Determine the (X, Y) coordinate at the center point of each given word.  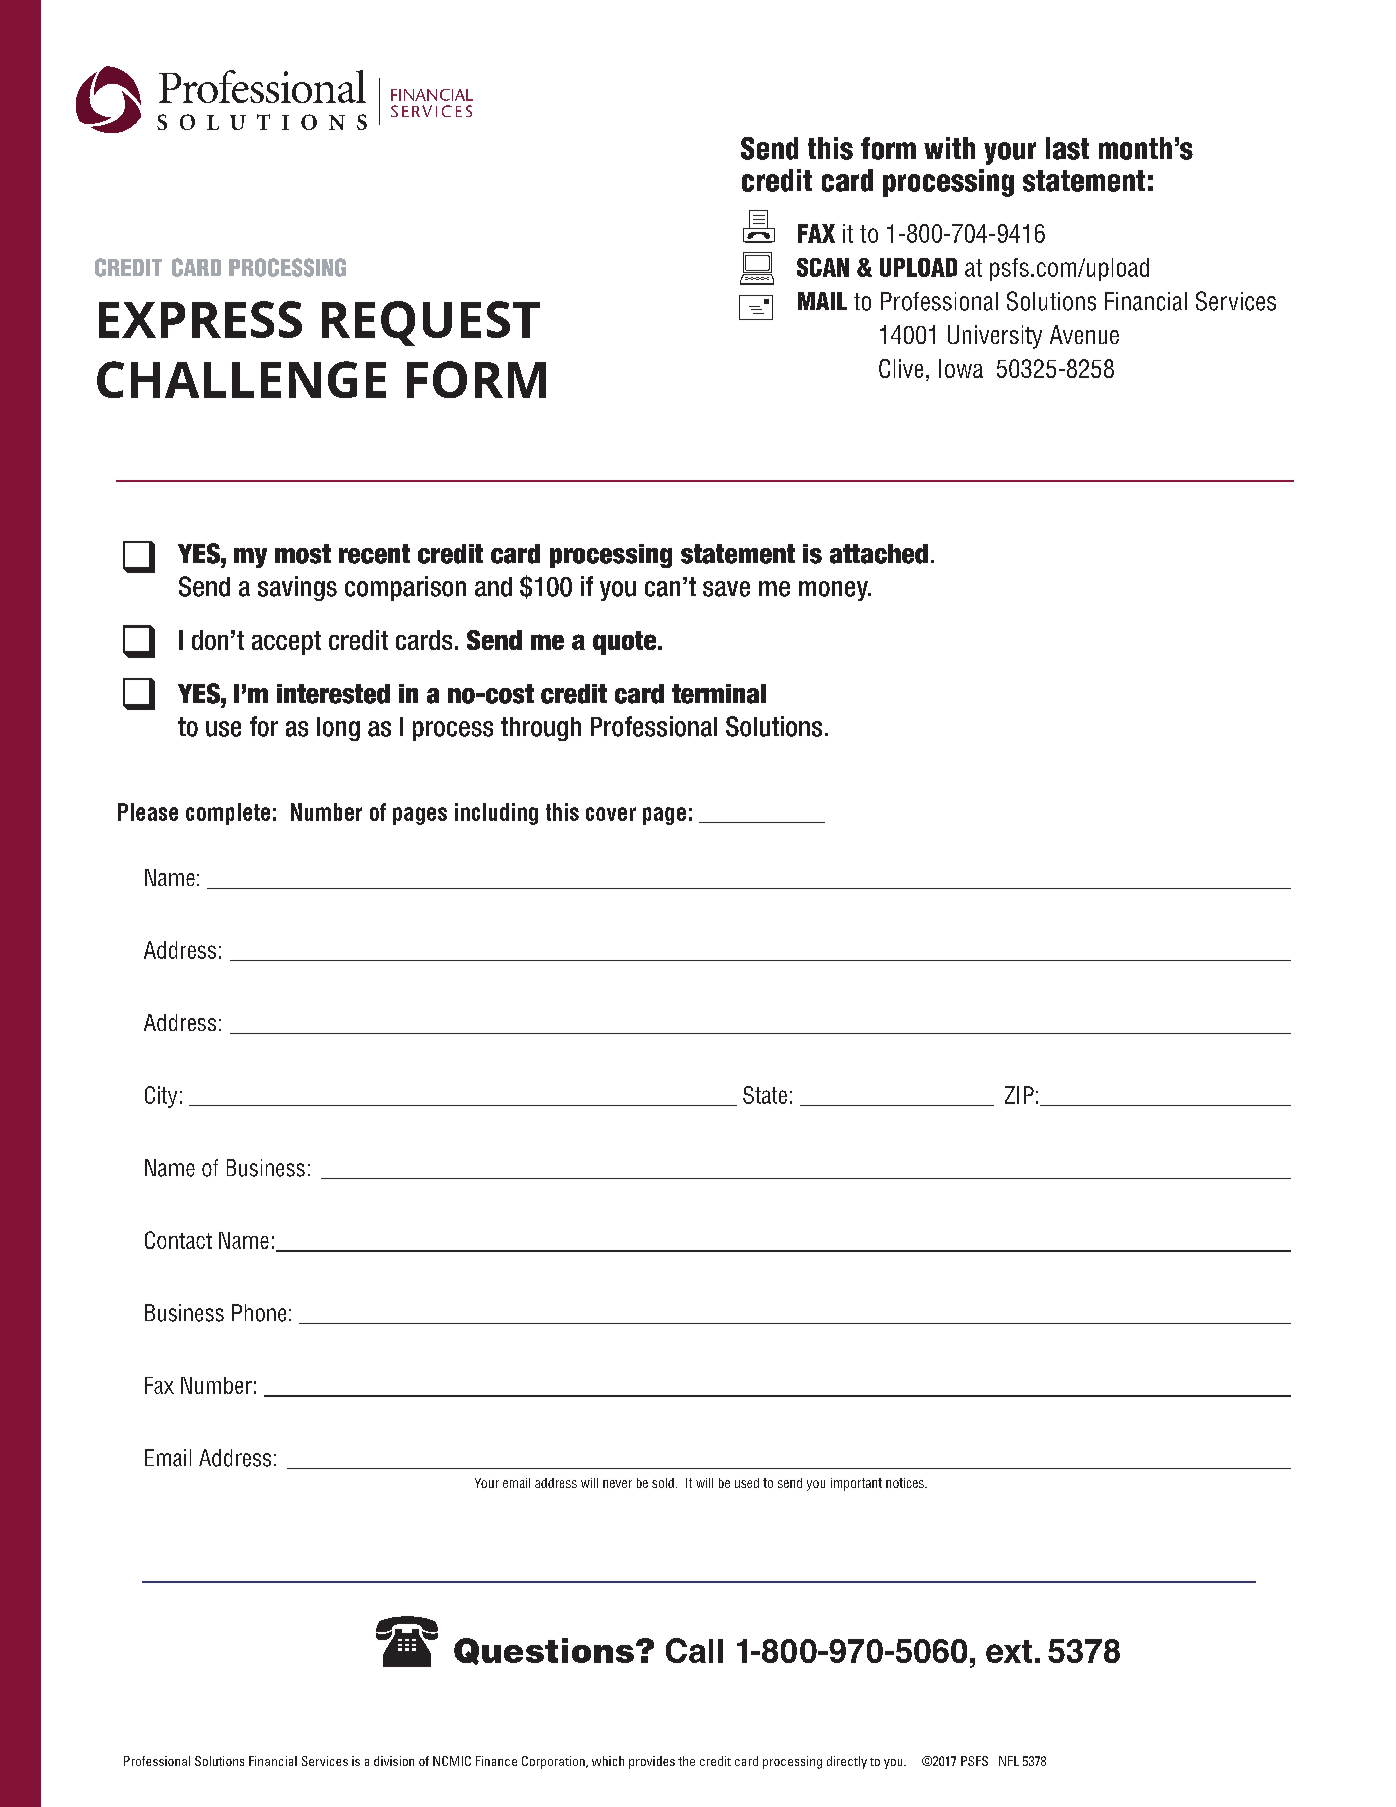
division (394, 1761)
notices (906, 1483)
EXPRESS (200, 319)
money (834, 591)
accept (286, 643)
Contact (178, 1240)
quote (626, 643)
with (949, 148)
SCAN (823, 267)
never (617, 1484)
